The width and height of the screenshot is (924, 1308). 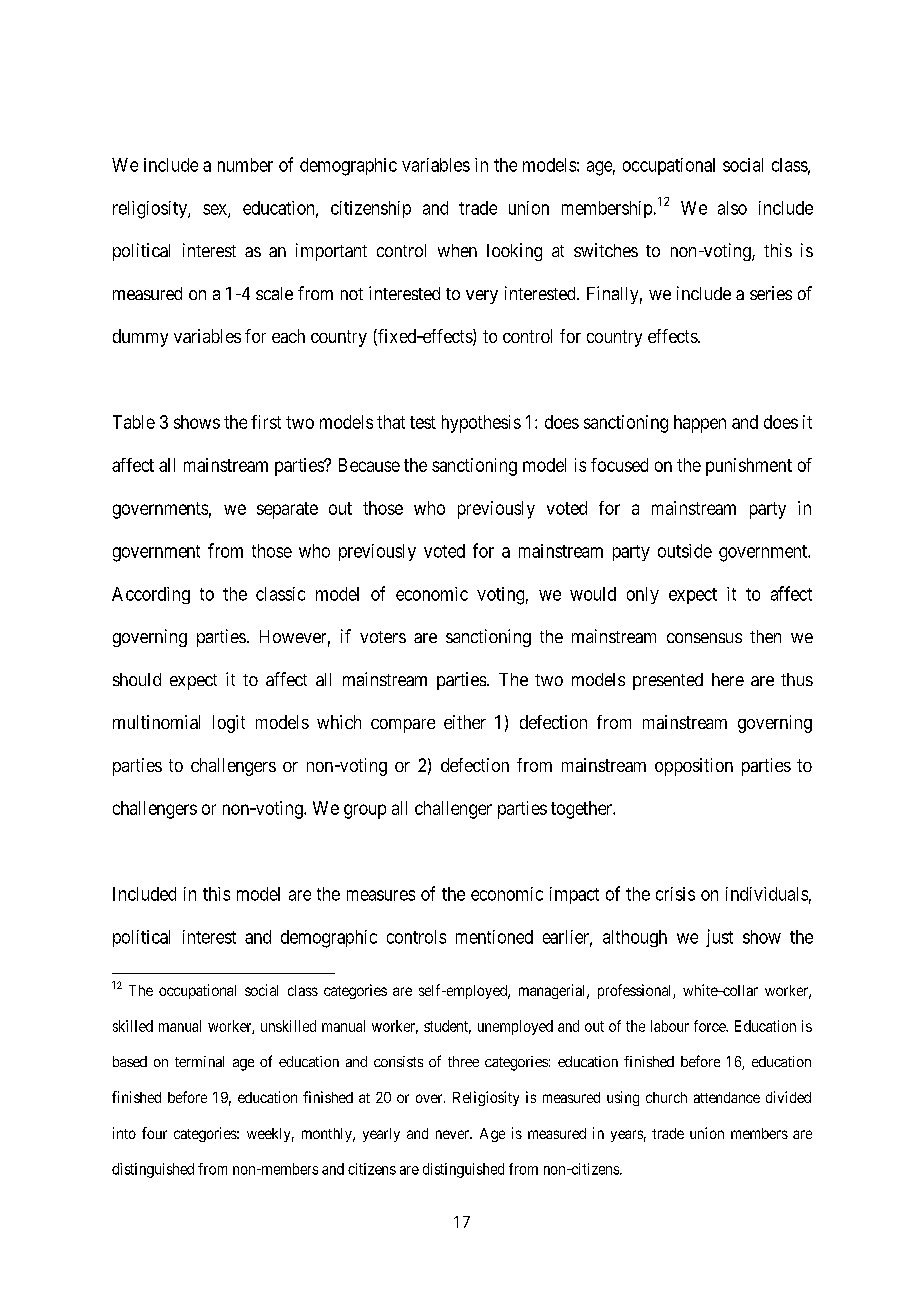 I want to click on group, so click(x=365, y=811).
